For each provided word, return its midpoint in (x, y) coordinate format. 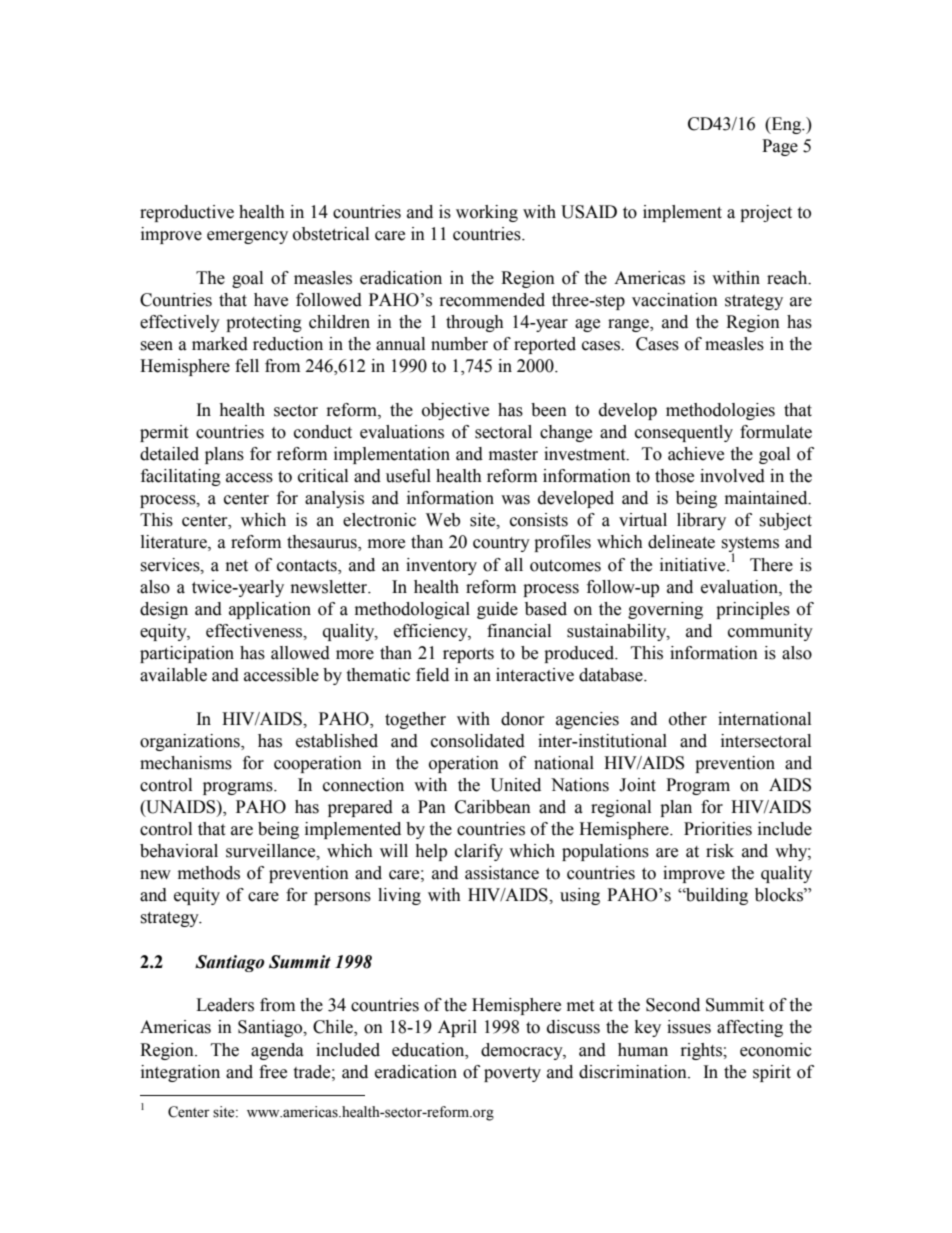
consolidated (478, 741)
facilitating (181, 477)
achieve (696, 454)
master (513, 455)
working (487, 213)
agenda (277, 1051)
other (688, 719)
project (766, 213)
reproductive (187, 213)
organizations (191, 742)
